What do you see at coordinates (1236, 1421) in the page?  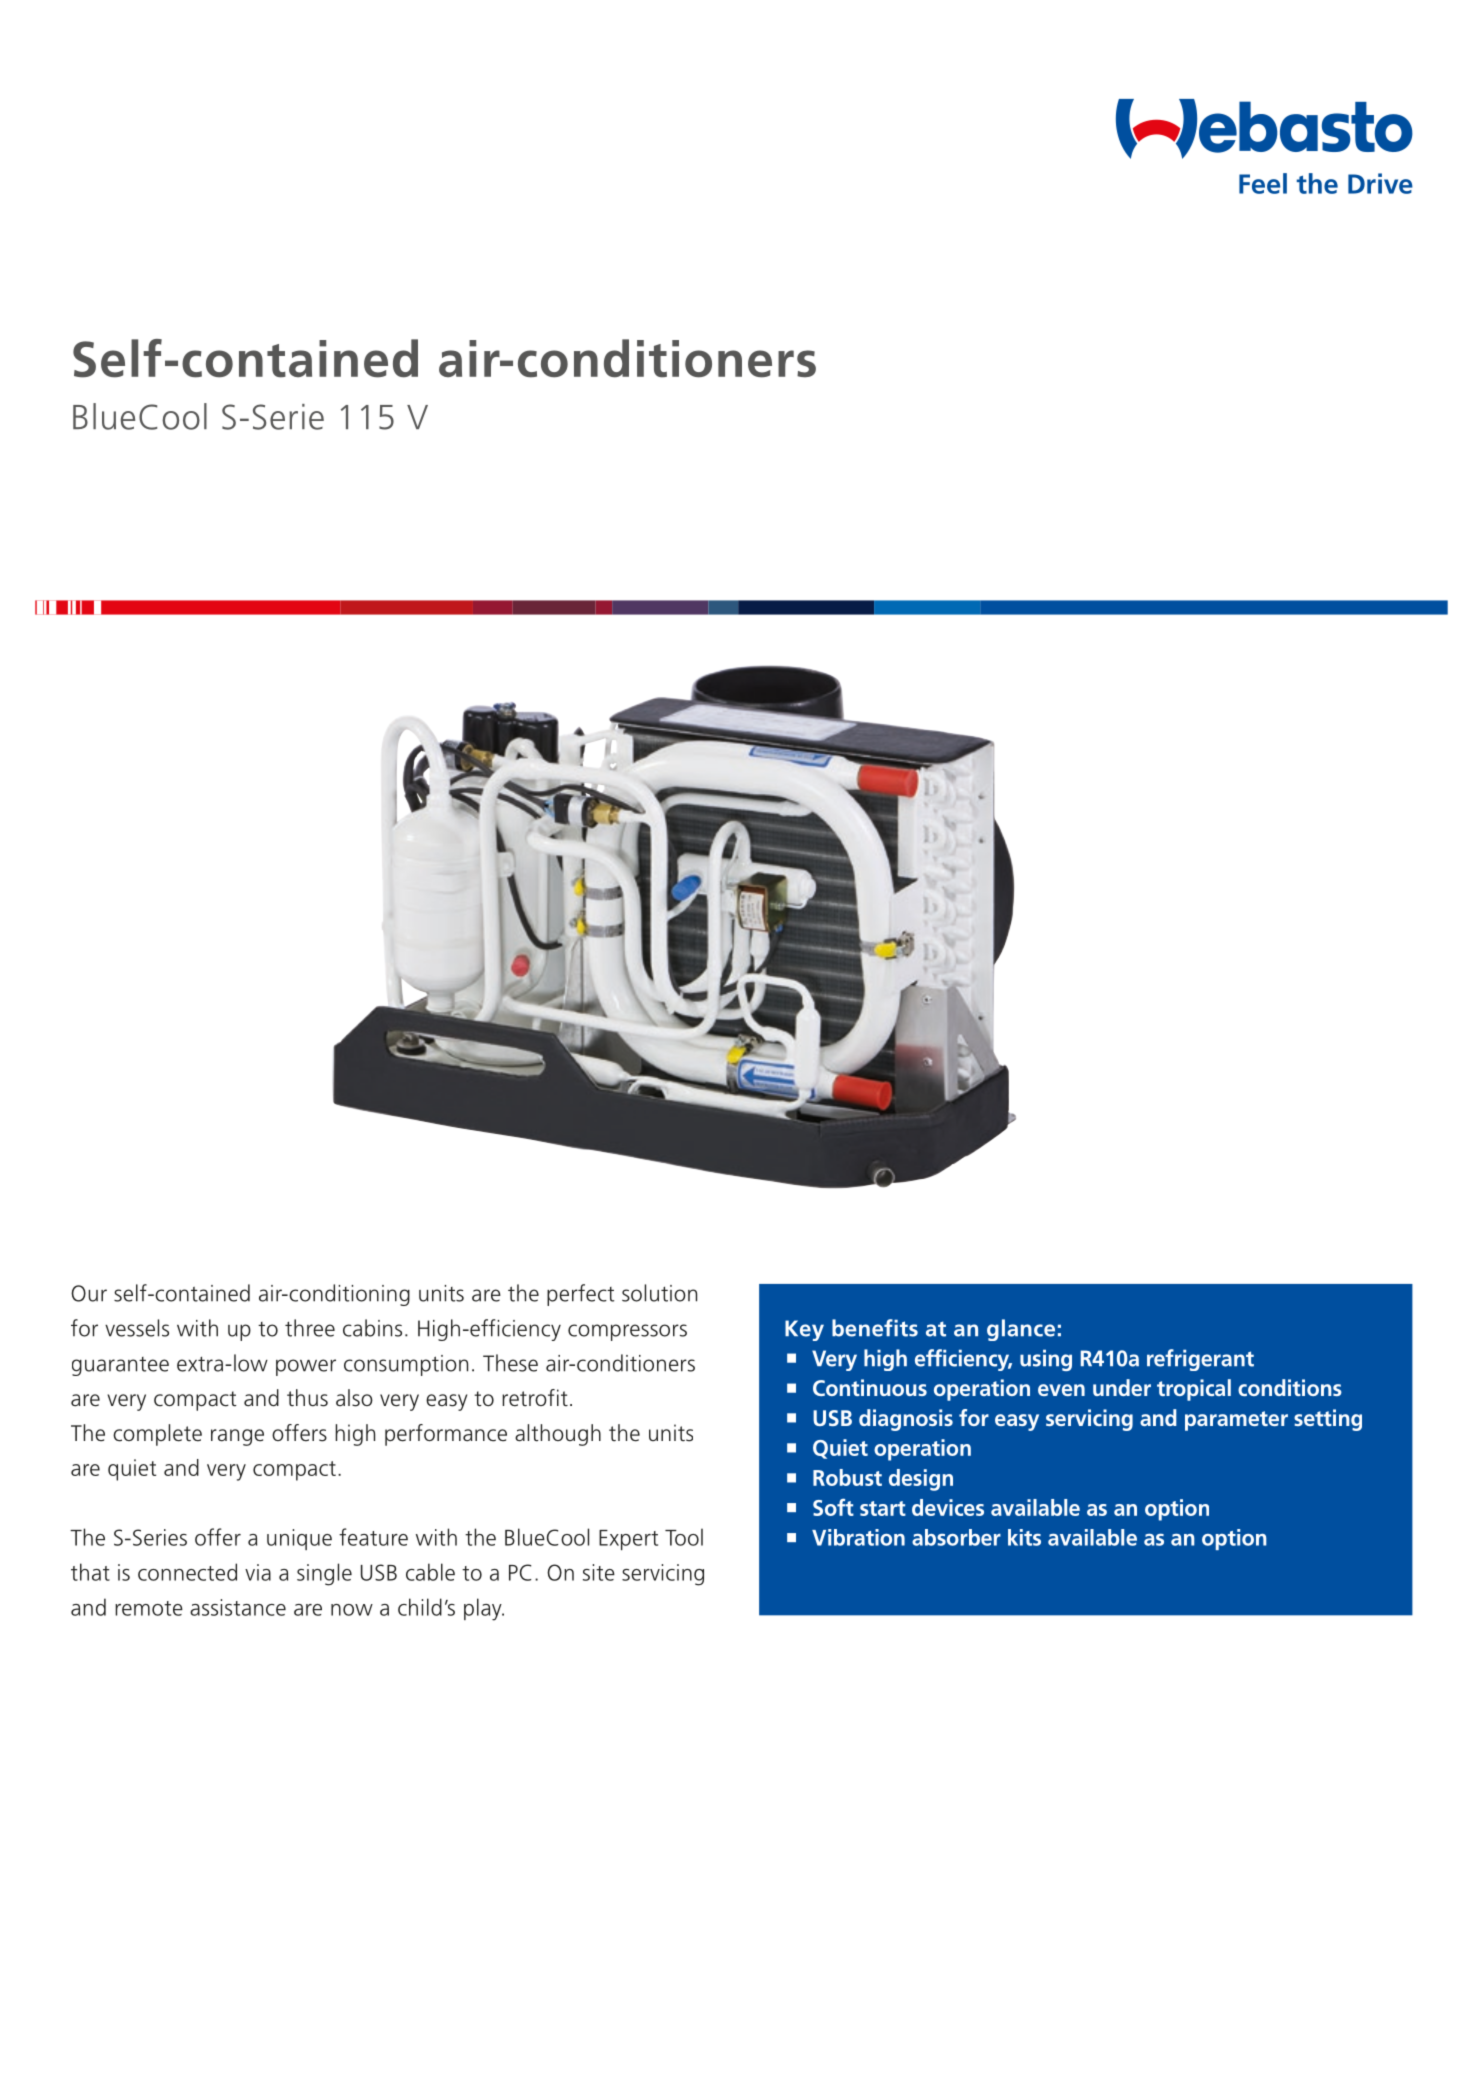 I see `parameter` at bounding box center [1236, 1421].
